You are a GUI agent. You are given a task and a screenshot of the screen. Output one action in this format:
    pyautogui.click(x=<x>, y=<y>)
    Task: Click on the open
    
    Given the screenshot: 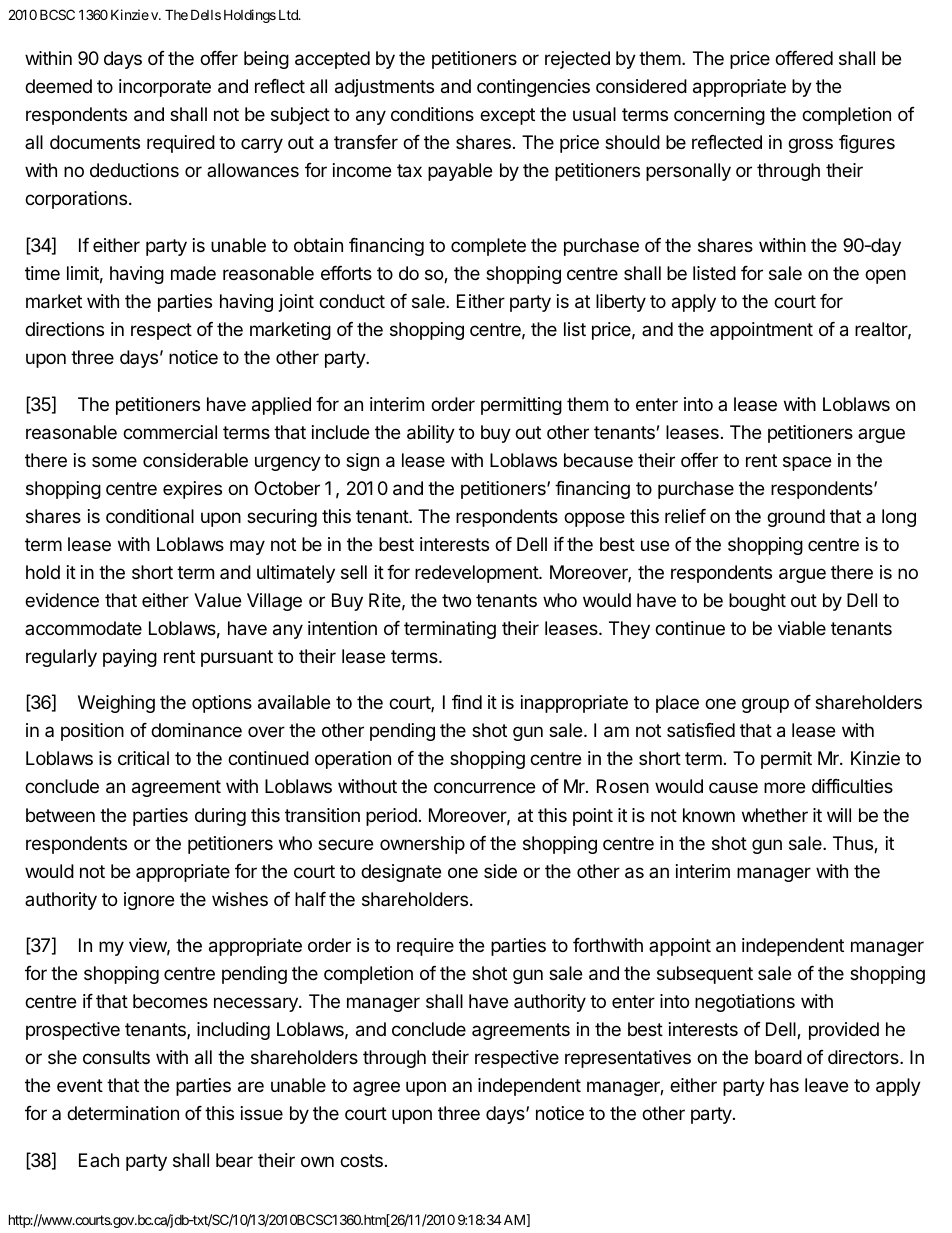 What is the action you would take?
    pyautogui.click(x=885, y=276)
